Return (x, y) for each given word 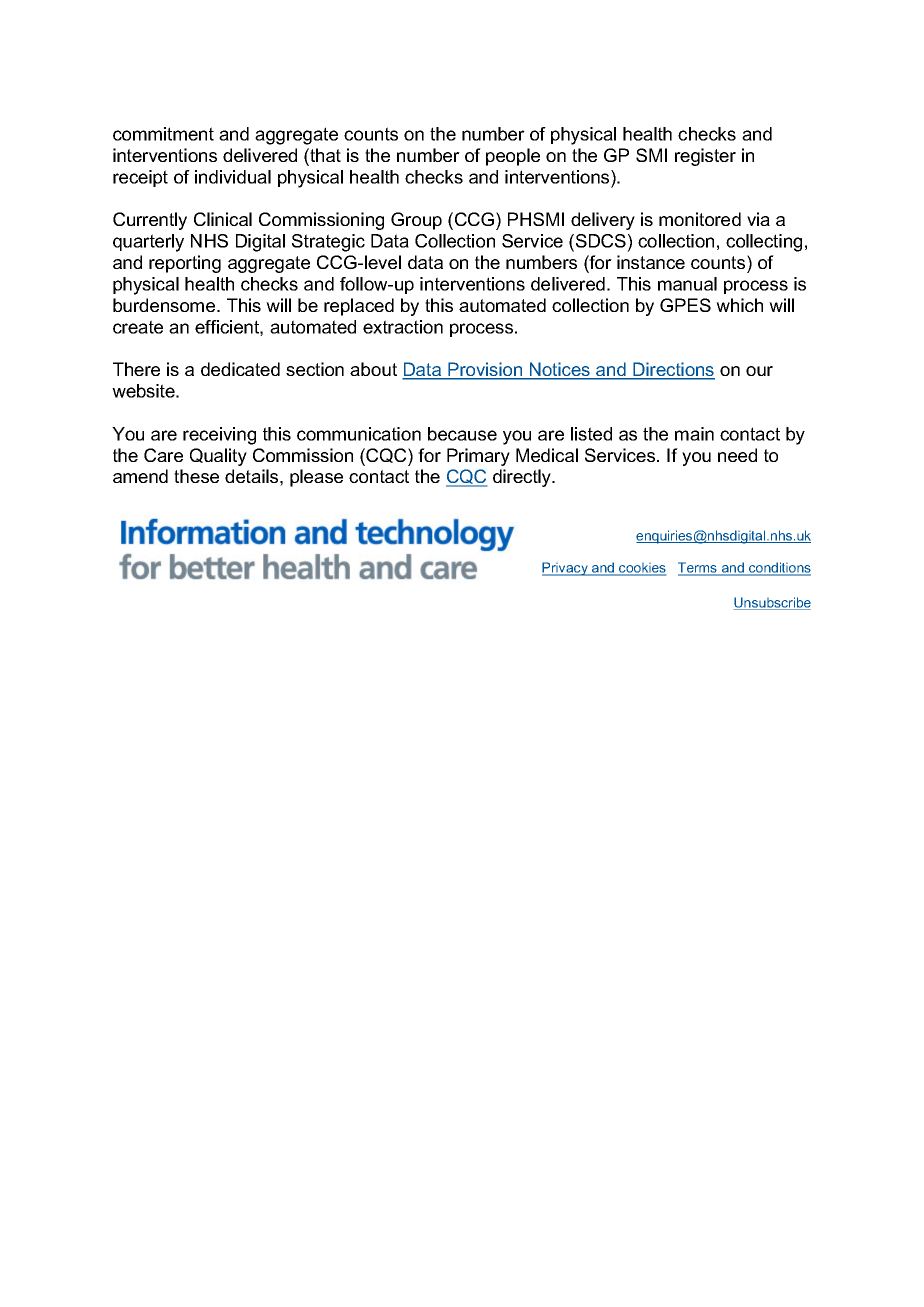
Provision (485, 370)
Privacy (566, 569)
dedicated (240, 369)
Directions (673, 370)
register (705, 157)
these (196, 476)
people (513, 157)
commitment (163, 134)
